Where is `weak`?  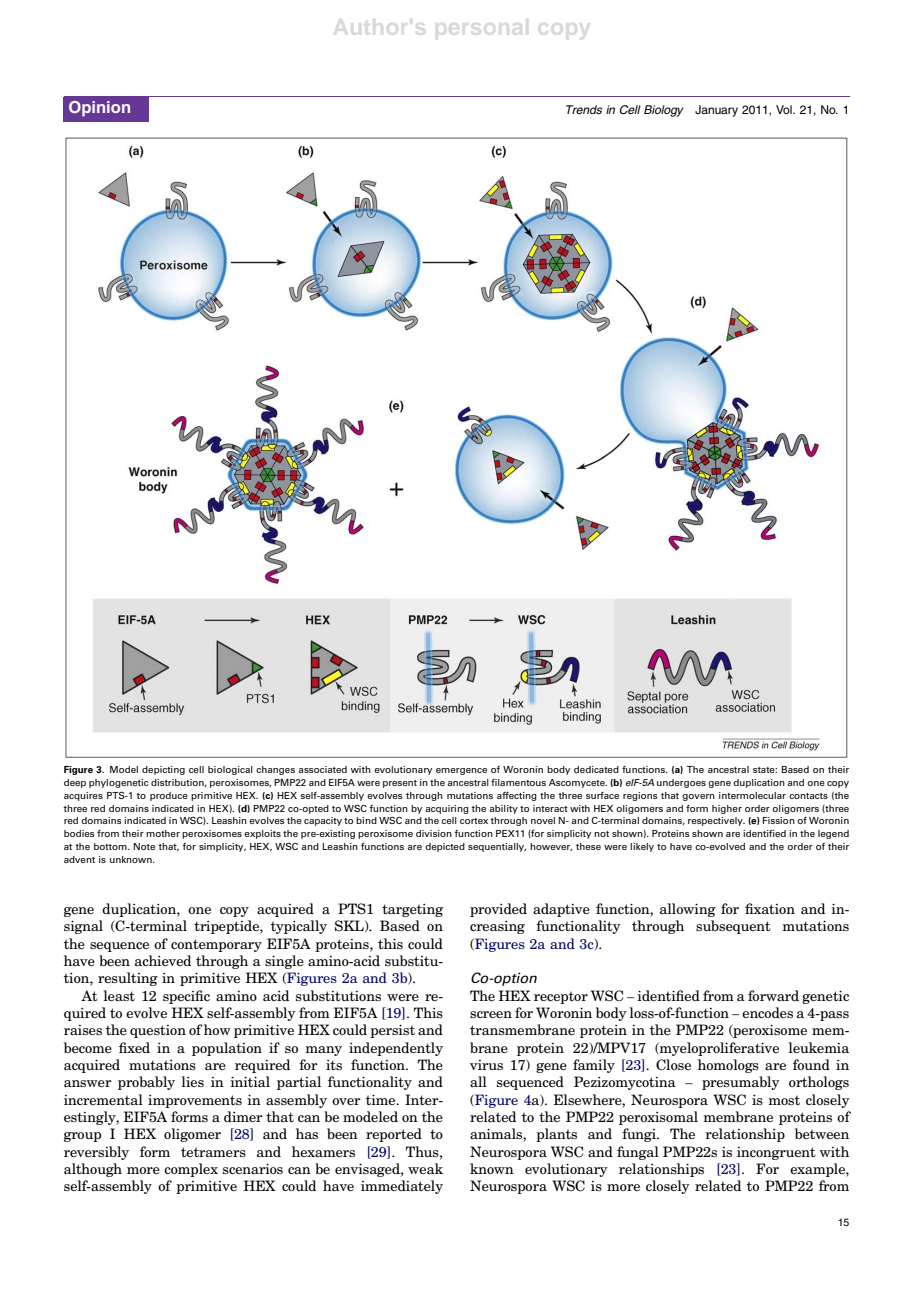 weak is located at coordinates (425, 1168).
